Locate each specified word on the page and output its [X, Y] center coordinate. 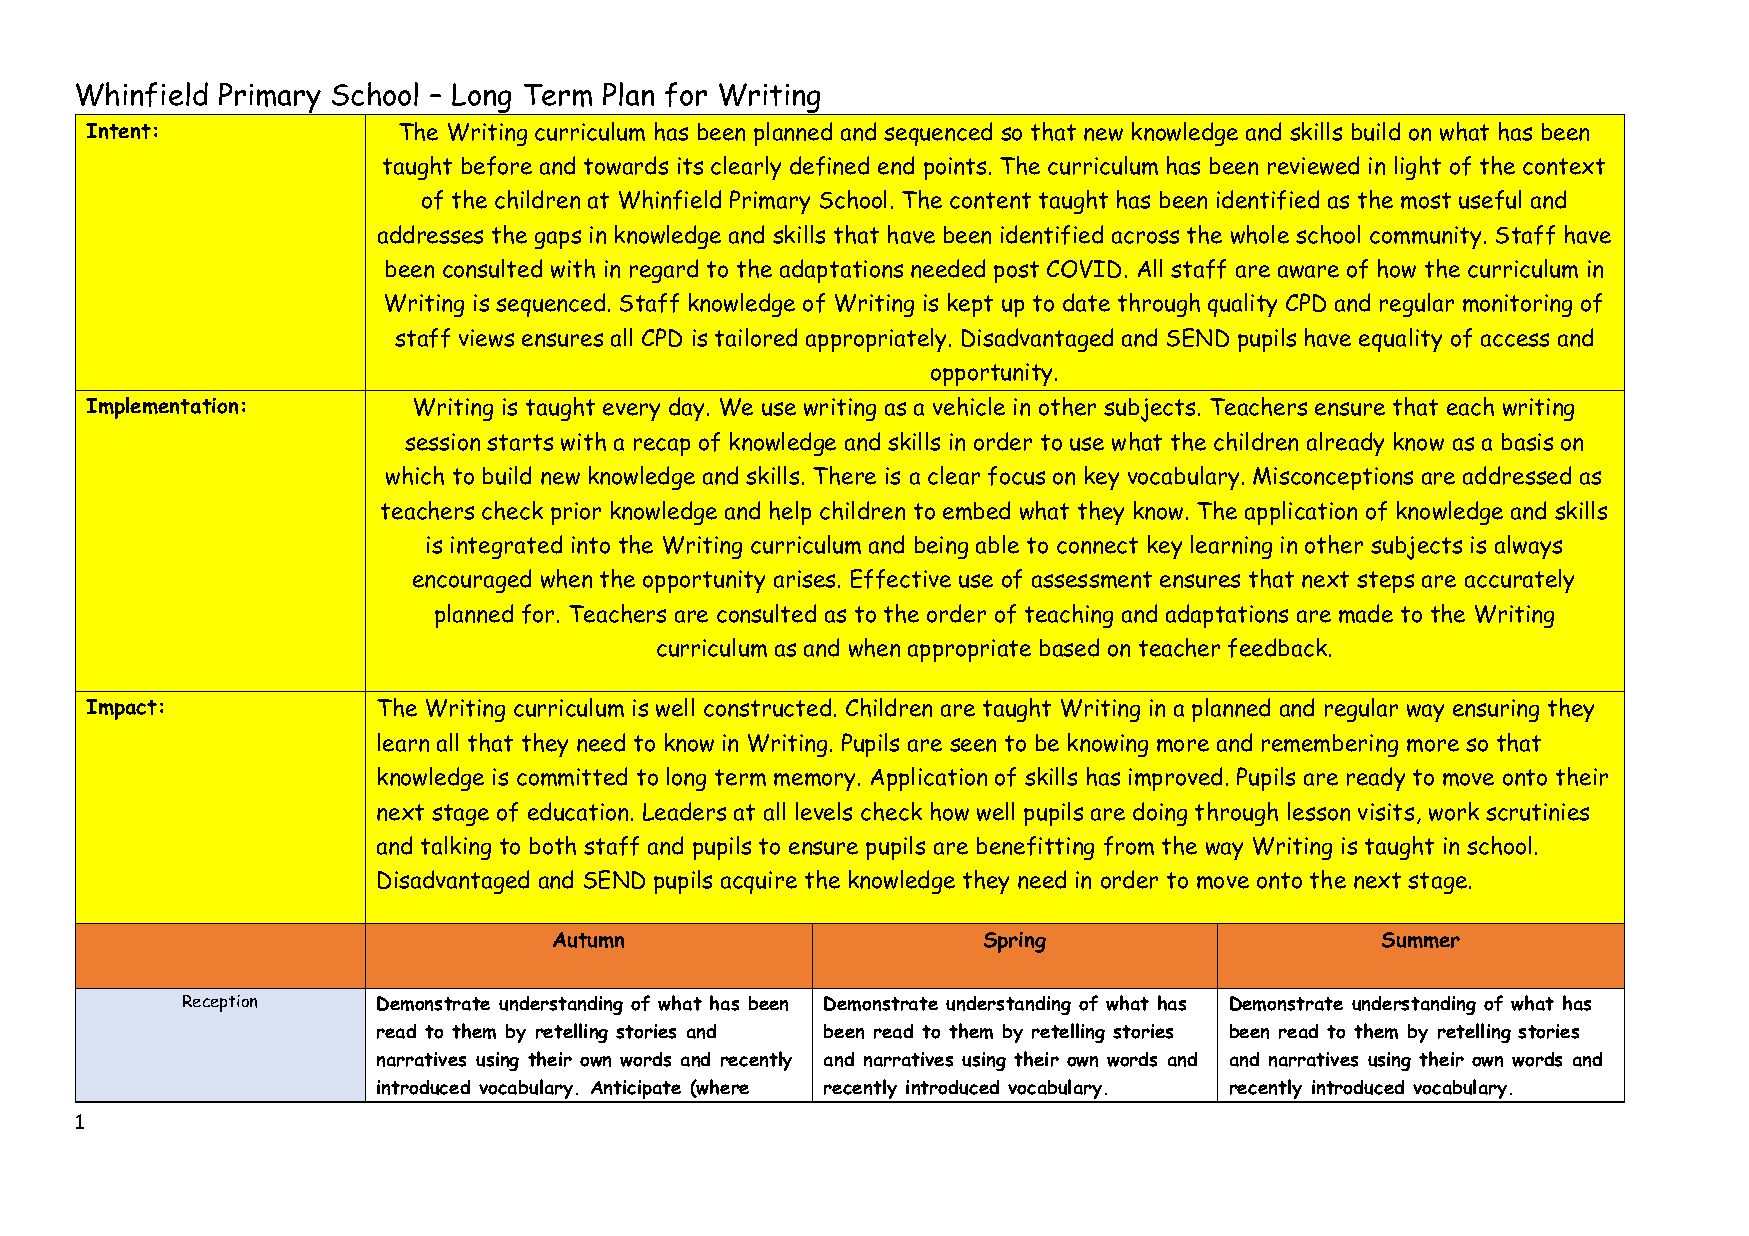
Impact [121, 709]
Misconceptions [1333, 478]
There [844, 475]
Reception [220, 1003]
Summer [1421, 940]
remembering [1330, 745]
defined [829, 166]
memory [816, 782]
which [415, 475]
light [1418, 168]
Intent [118, 131]
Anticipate [636, 1091]
